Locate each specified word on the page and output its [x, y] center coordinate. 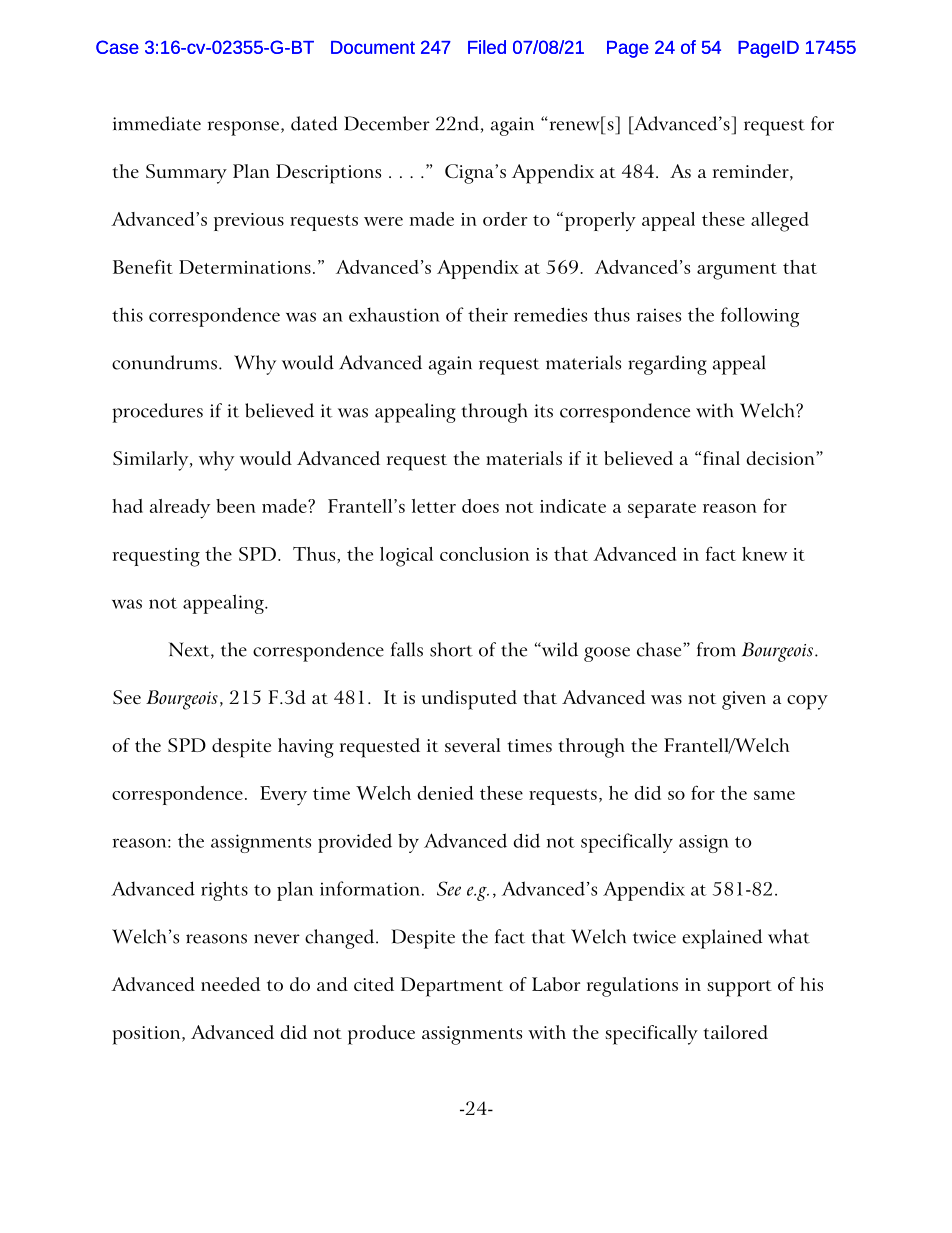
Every [283, 796]
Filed [487, 47]
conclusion [484, 554]
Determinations [245, 267]
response [245, 128]
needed [230, 984]
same [774, 795]
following [760, 317]
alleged [780, 222]
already [180, 509]
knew [764, 554]
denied [445, 793]
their [488, 314]
